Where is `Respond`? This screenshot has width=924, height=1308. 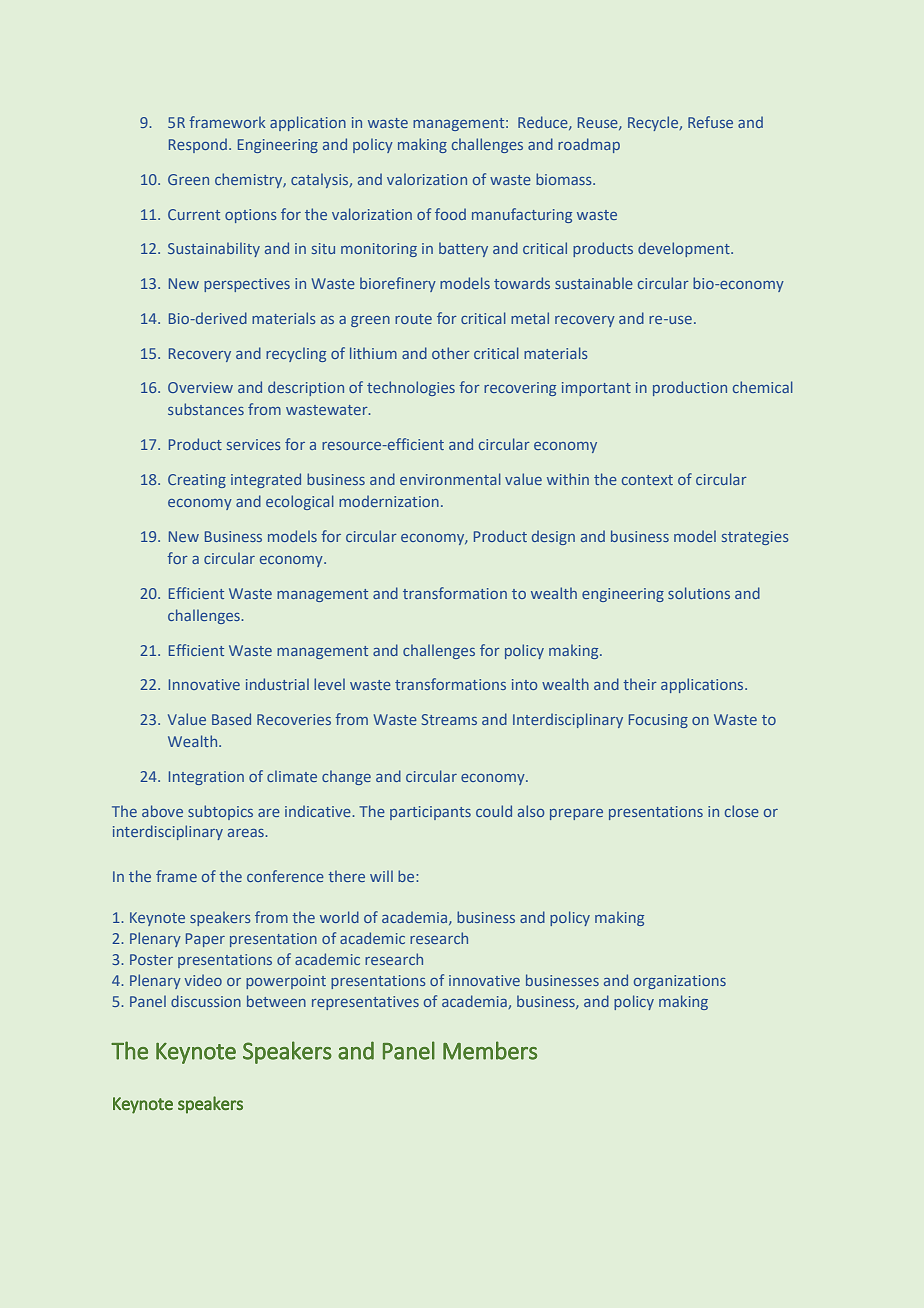
Respond is located at coordinates (198, 145).
